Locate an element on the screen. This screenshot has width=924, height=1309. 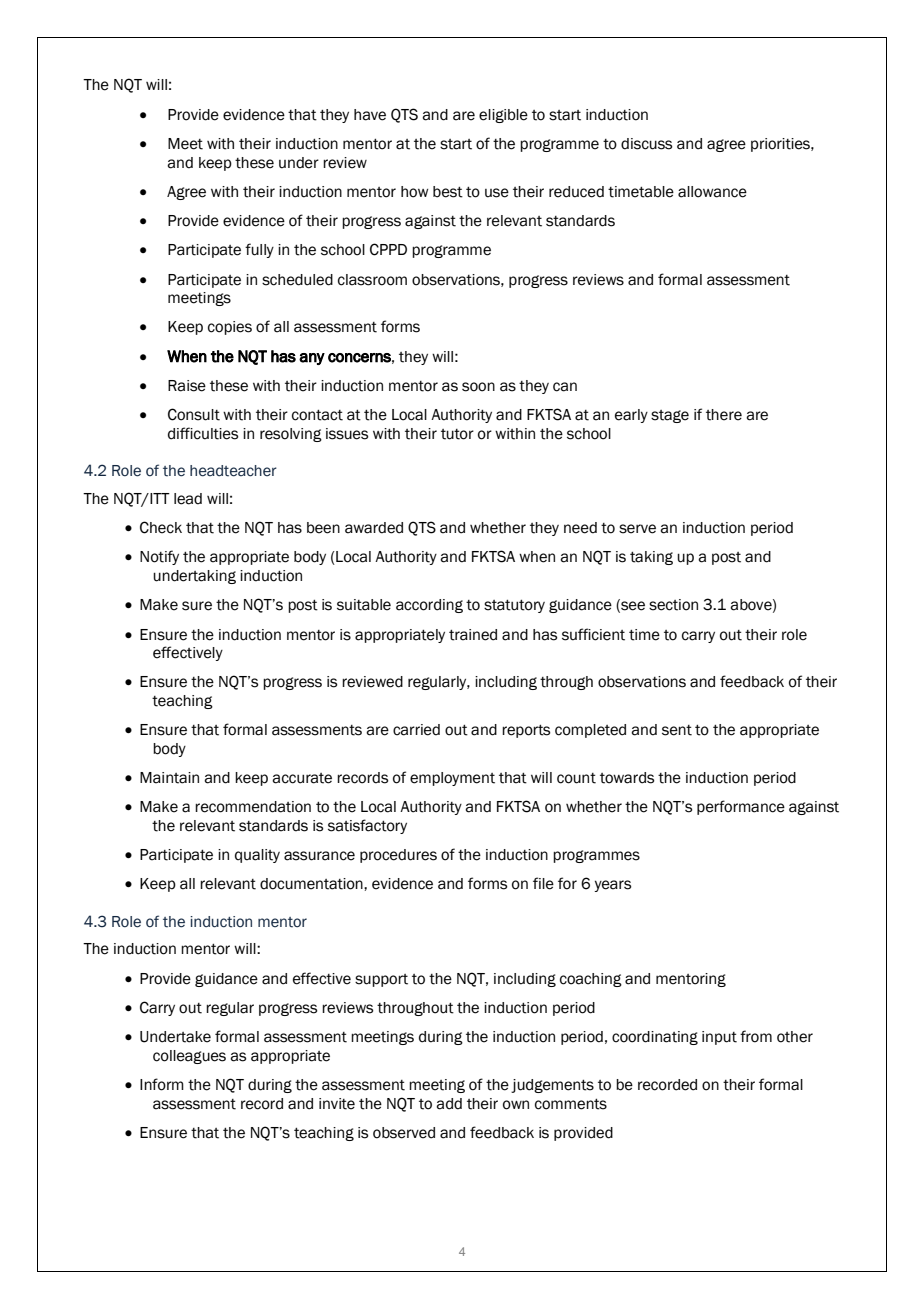
Raise is located at coordinates (187, 386).
